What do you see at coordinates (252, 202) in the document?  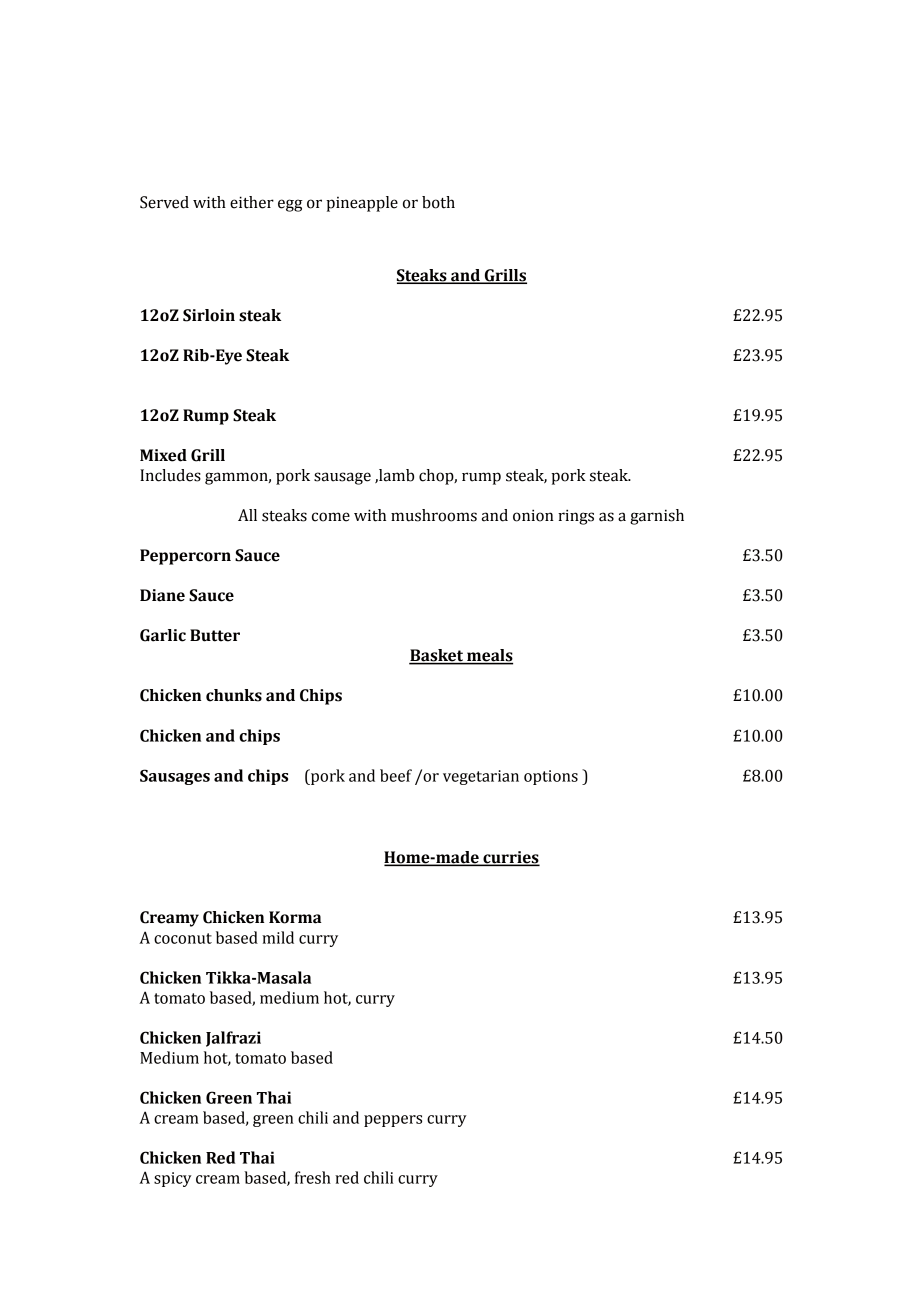 I see `either` at bounding box center [252, 202].
